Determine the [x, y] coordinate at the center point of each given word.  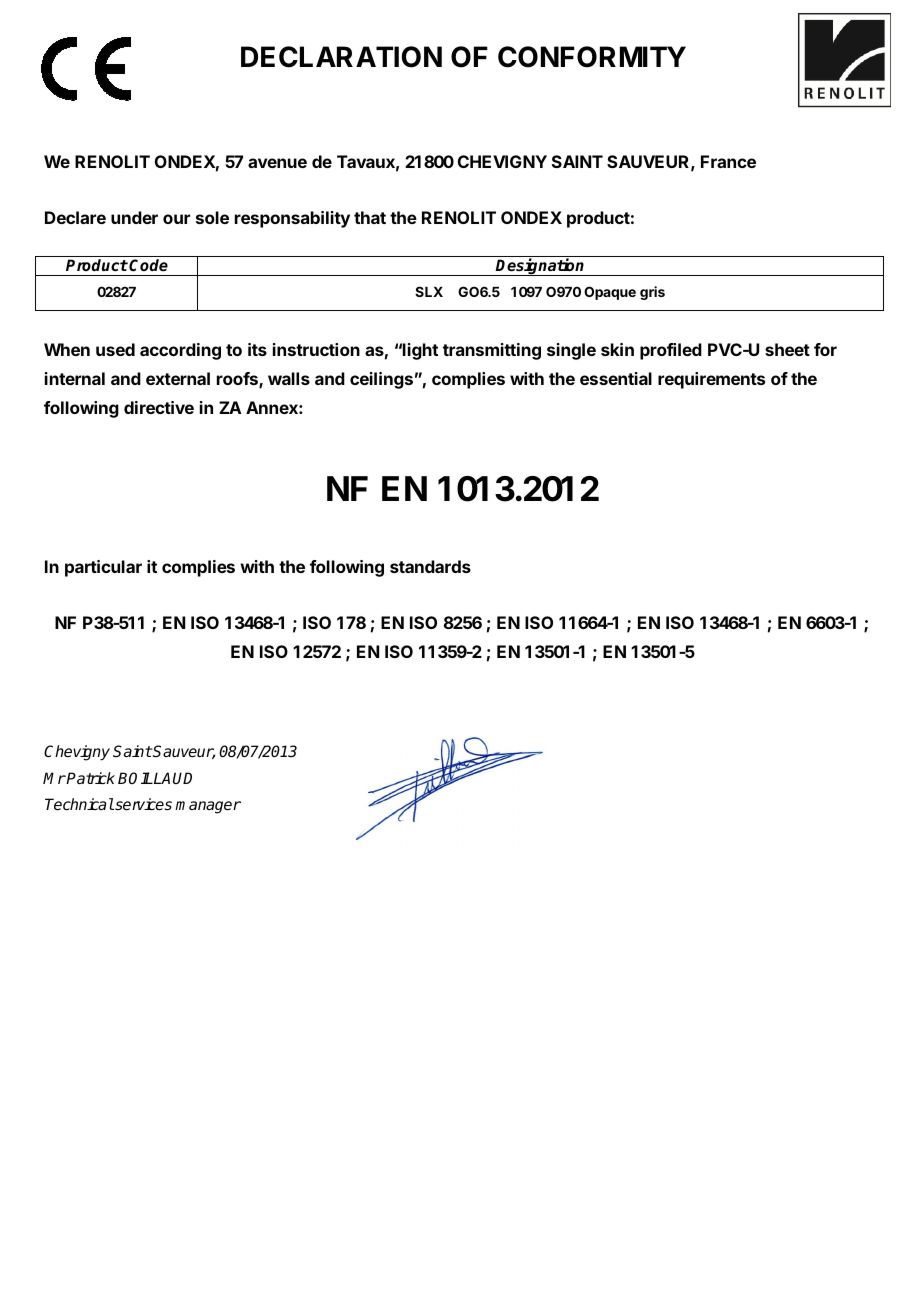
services [142, 804]
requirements [711, 380]
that [370, 217]
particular [103, 568]
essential [616, 378]
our [176, 219]
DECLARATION [341, 57]
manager [208, 807]
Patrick [90, 778]
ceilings [381, 380]
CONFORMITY [592, 57]
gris [652, 293]
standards [430, 566]
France [728, 161]
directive [159, 407]
